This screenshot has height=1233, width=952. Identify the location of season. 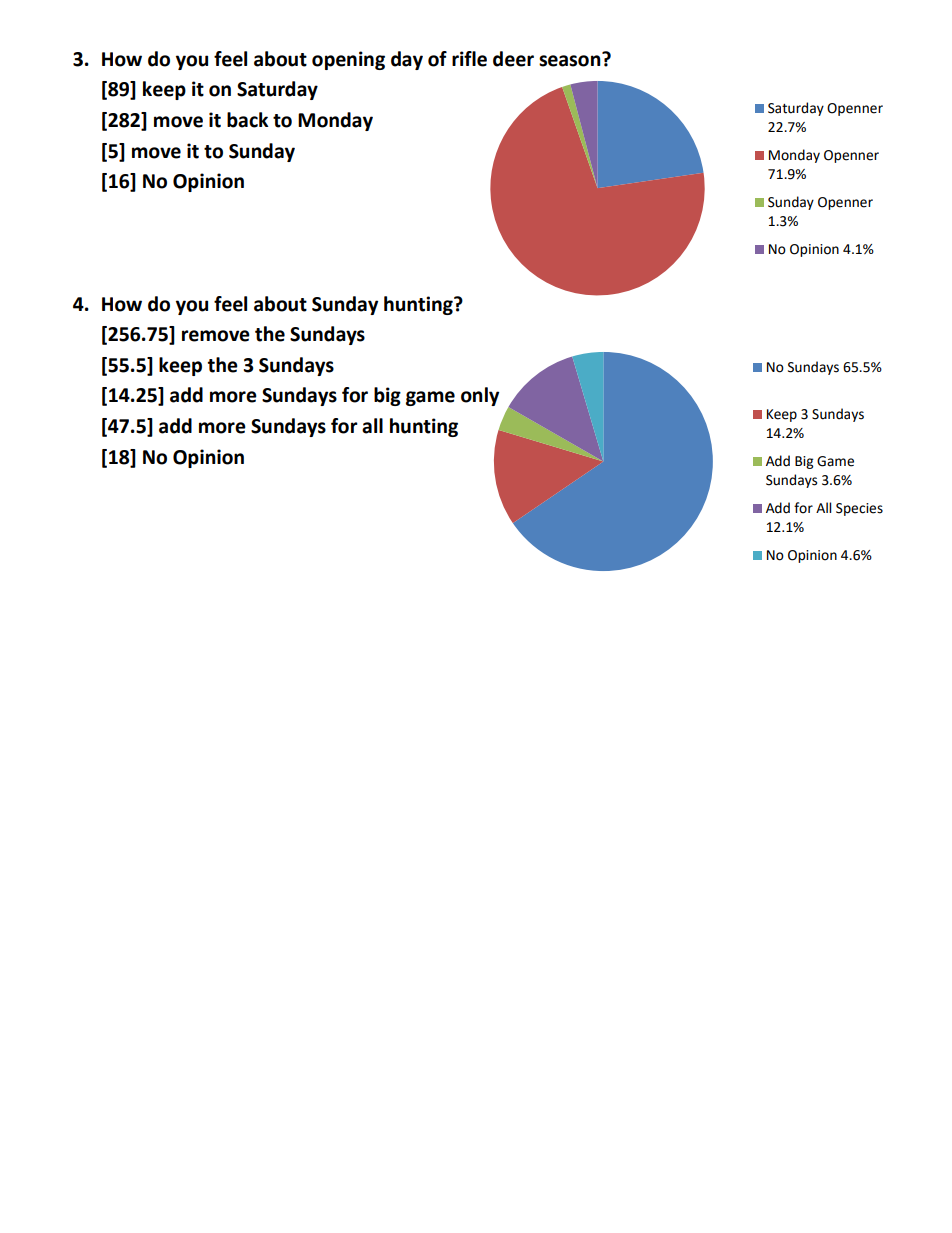
(571, 60).
